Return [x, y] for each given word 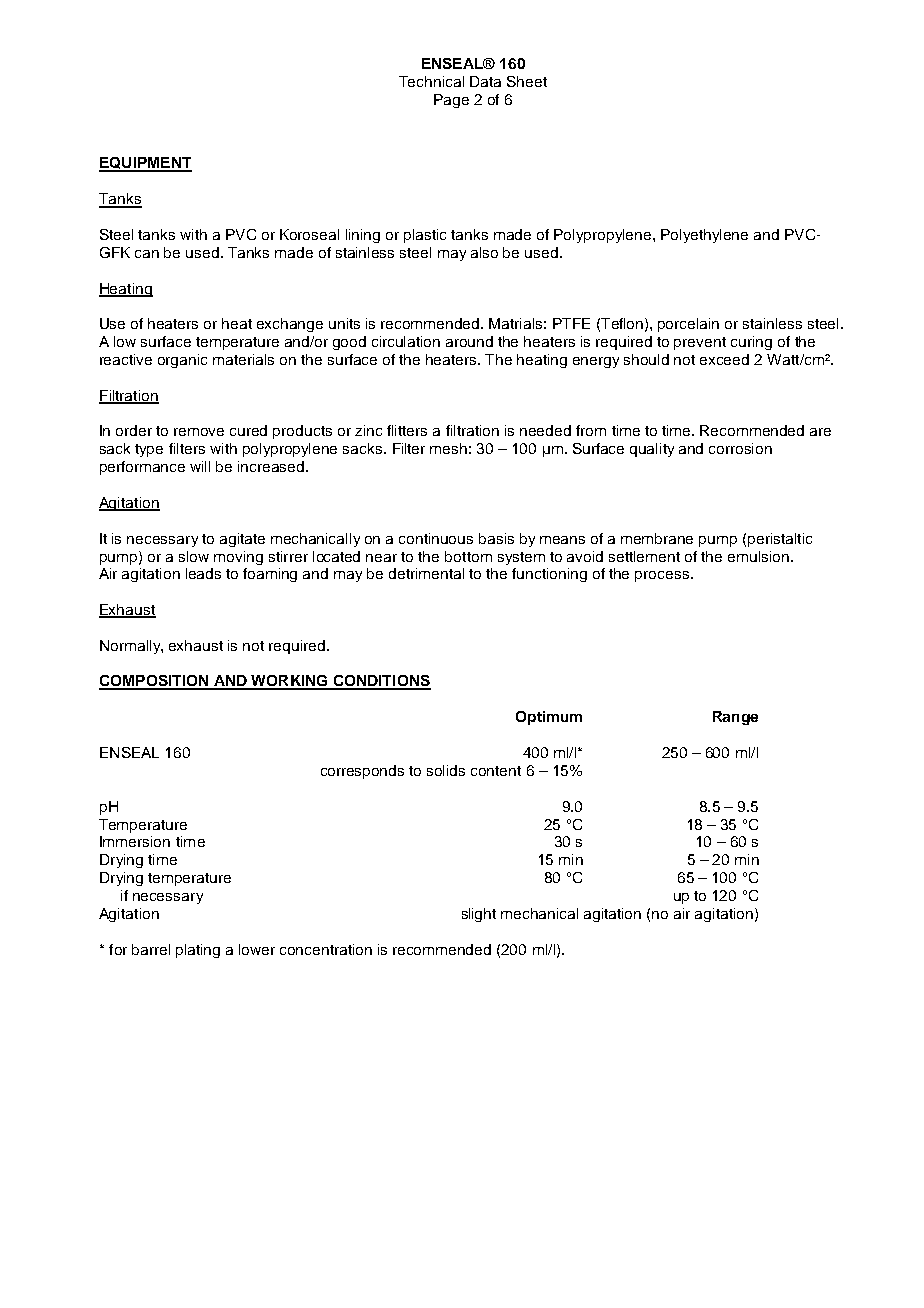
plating [198, 951]
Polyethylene [704, 236]
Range [735, 718]
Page [451, 101]
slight [479, 915]
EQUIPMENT [145, 164]
